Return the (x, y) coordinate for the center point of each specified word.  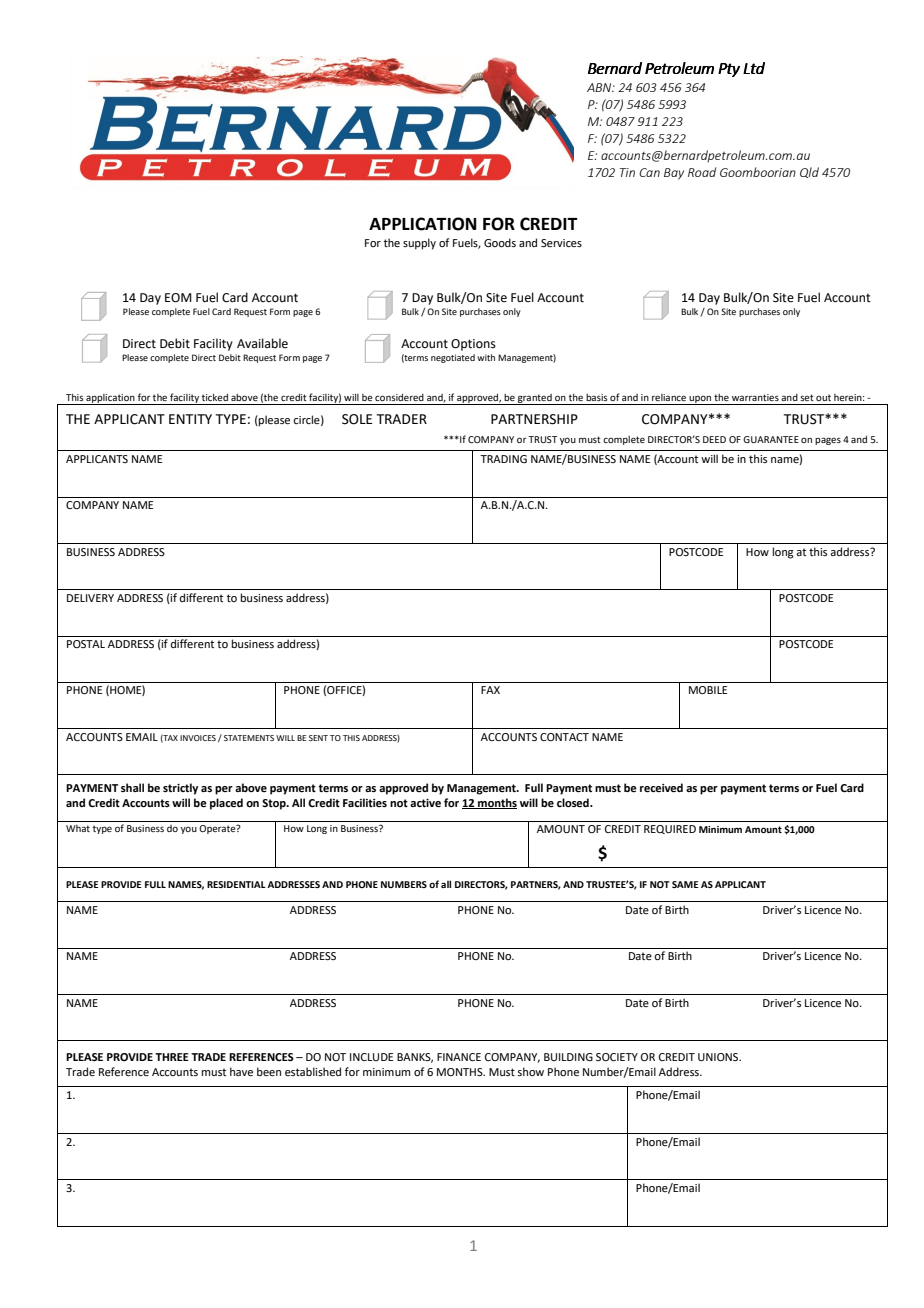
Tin (627, 172)
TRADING (503, 459)
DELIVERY (90, 598)
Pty (729, 70)
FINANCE (459, 1057)
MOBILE (708, 690)
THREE (172, 1057)
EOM (178, 298)
